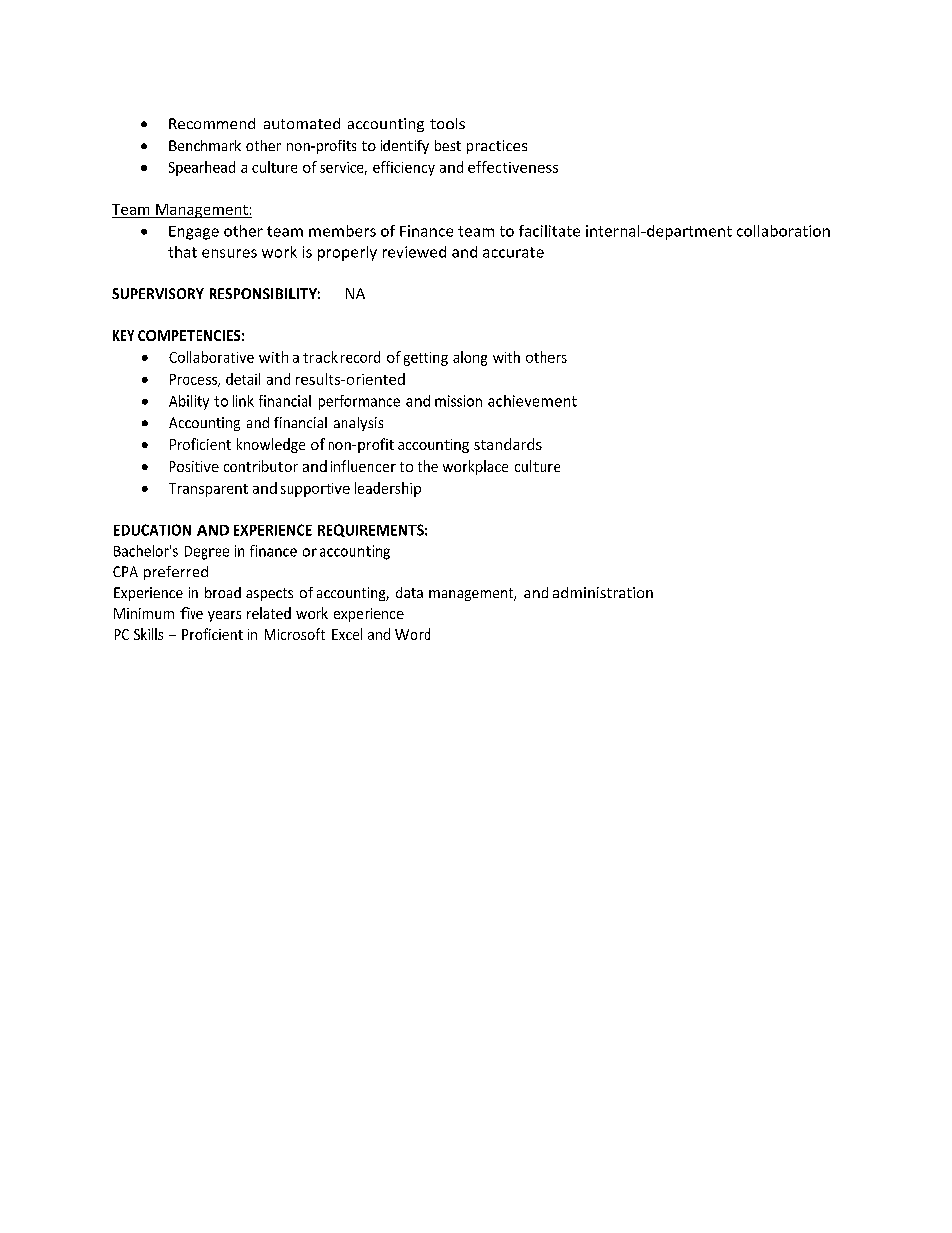 The height and width of the screenshot is (1233, 952). What do you see at coordinates (513, 167) in the screenshot?
I see `effectiveness` at bounding box center [513, 167].
